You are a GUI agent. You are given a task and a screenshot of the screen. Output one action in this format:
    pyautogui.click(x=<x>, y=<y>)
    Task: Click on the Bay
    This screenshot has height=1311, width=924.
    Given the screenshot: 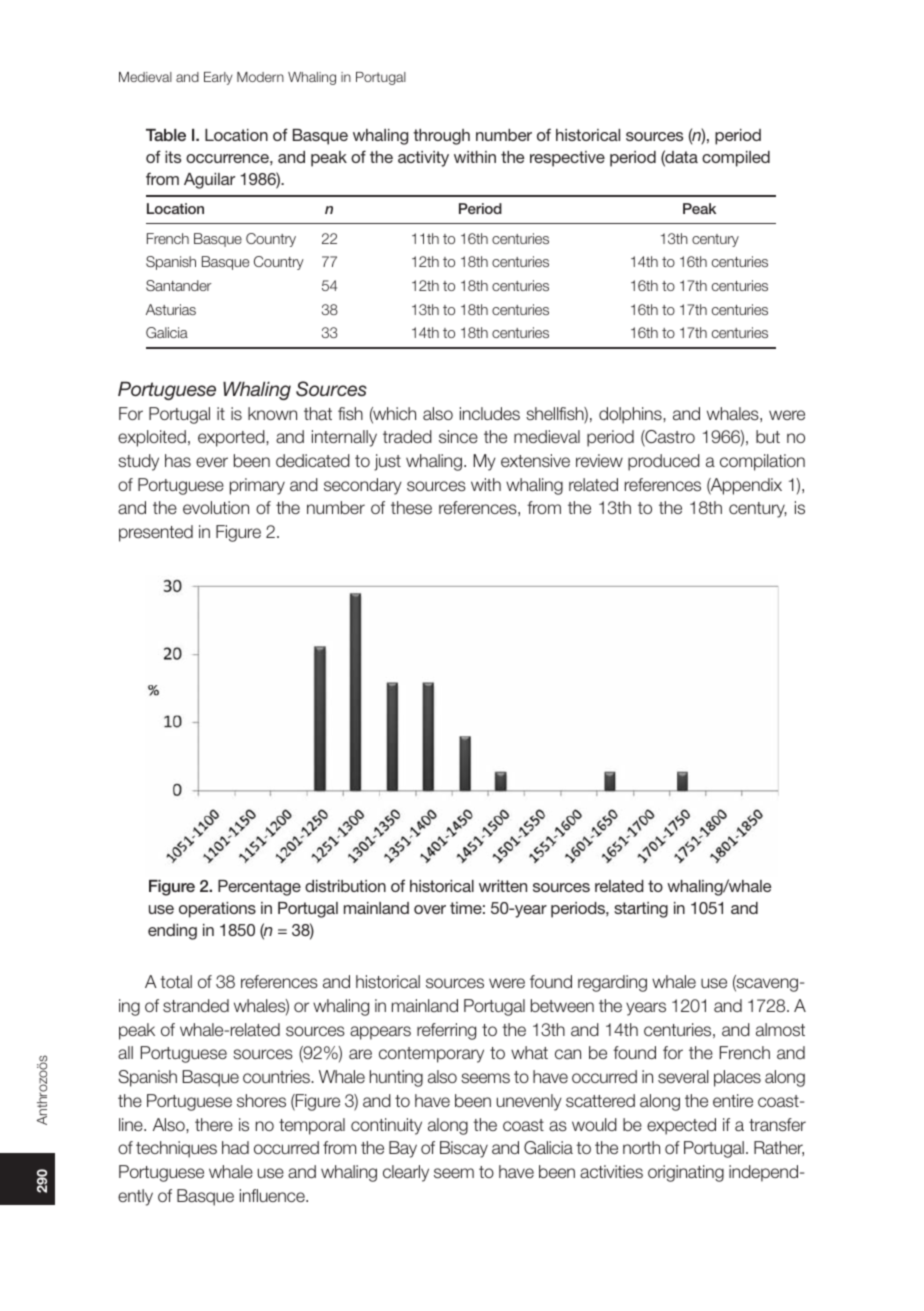 What is the action you would take?
    pyautogui.click(x=403, y=1149)
